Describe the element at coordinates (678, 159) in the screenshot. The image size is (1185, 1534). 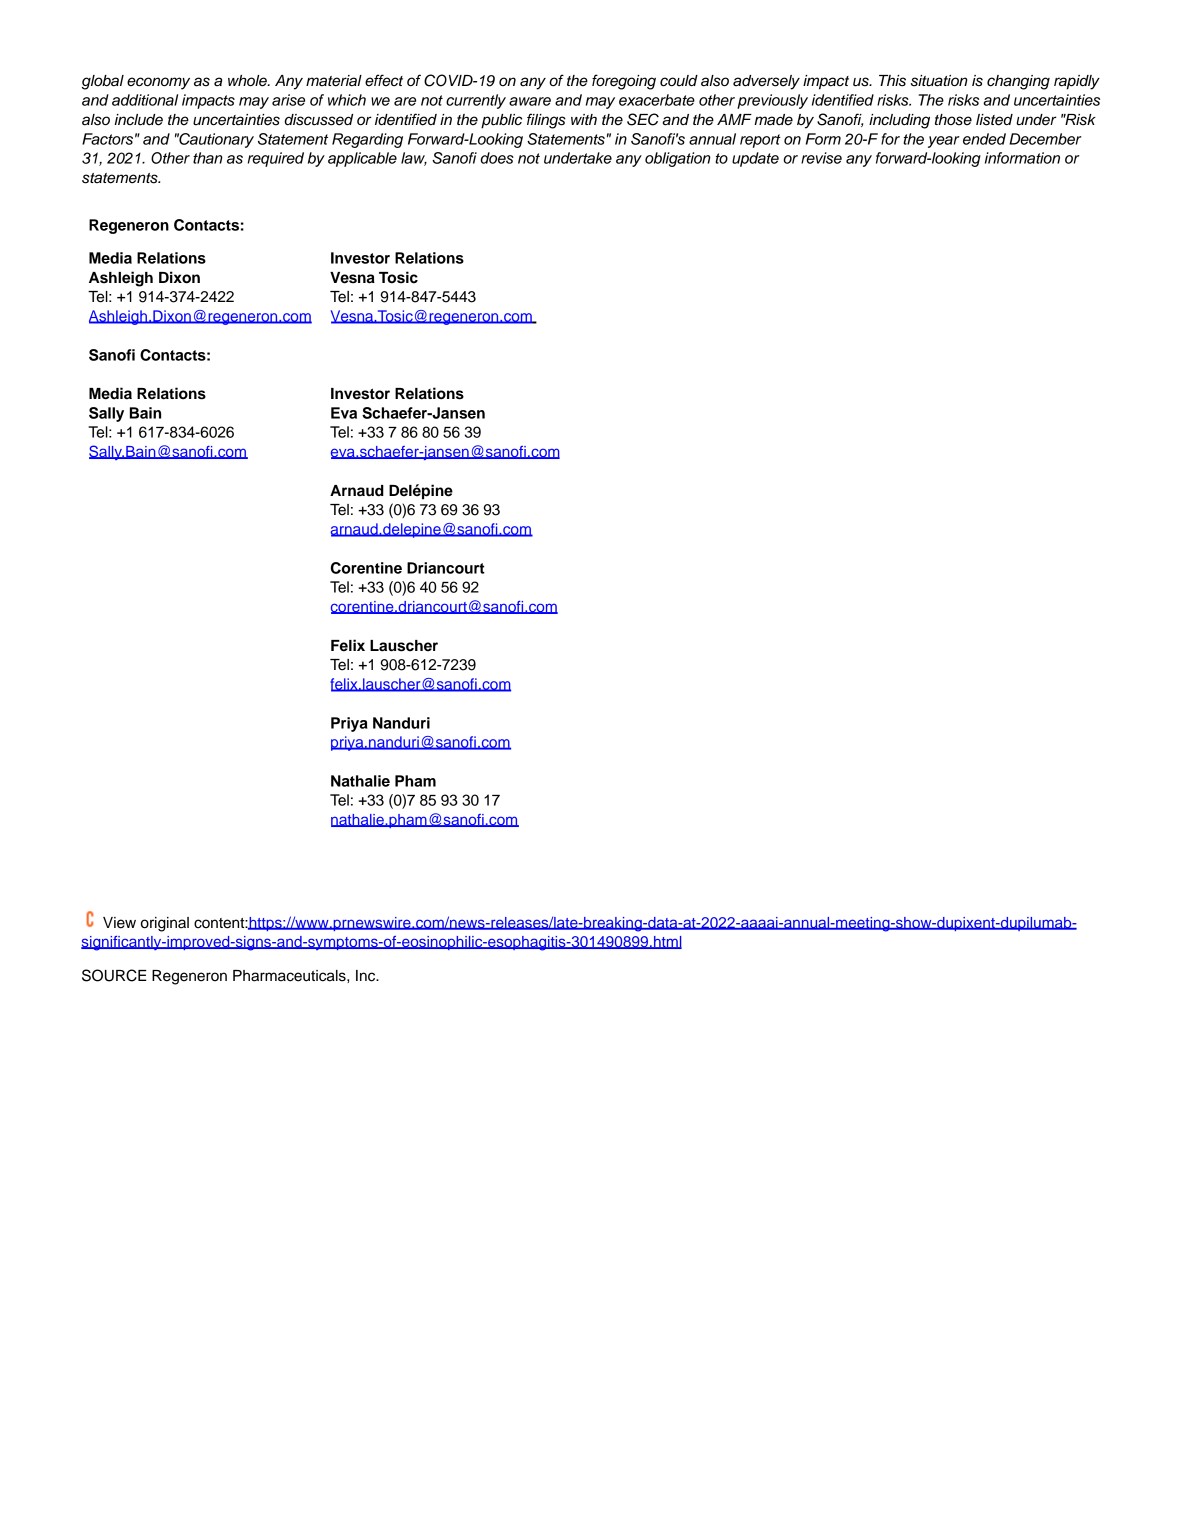
I see `obligation` at that location.
